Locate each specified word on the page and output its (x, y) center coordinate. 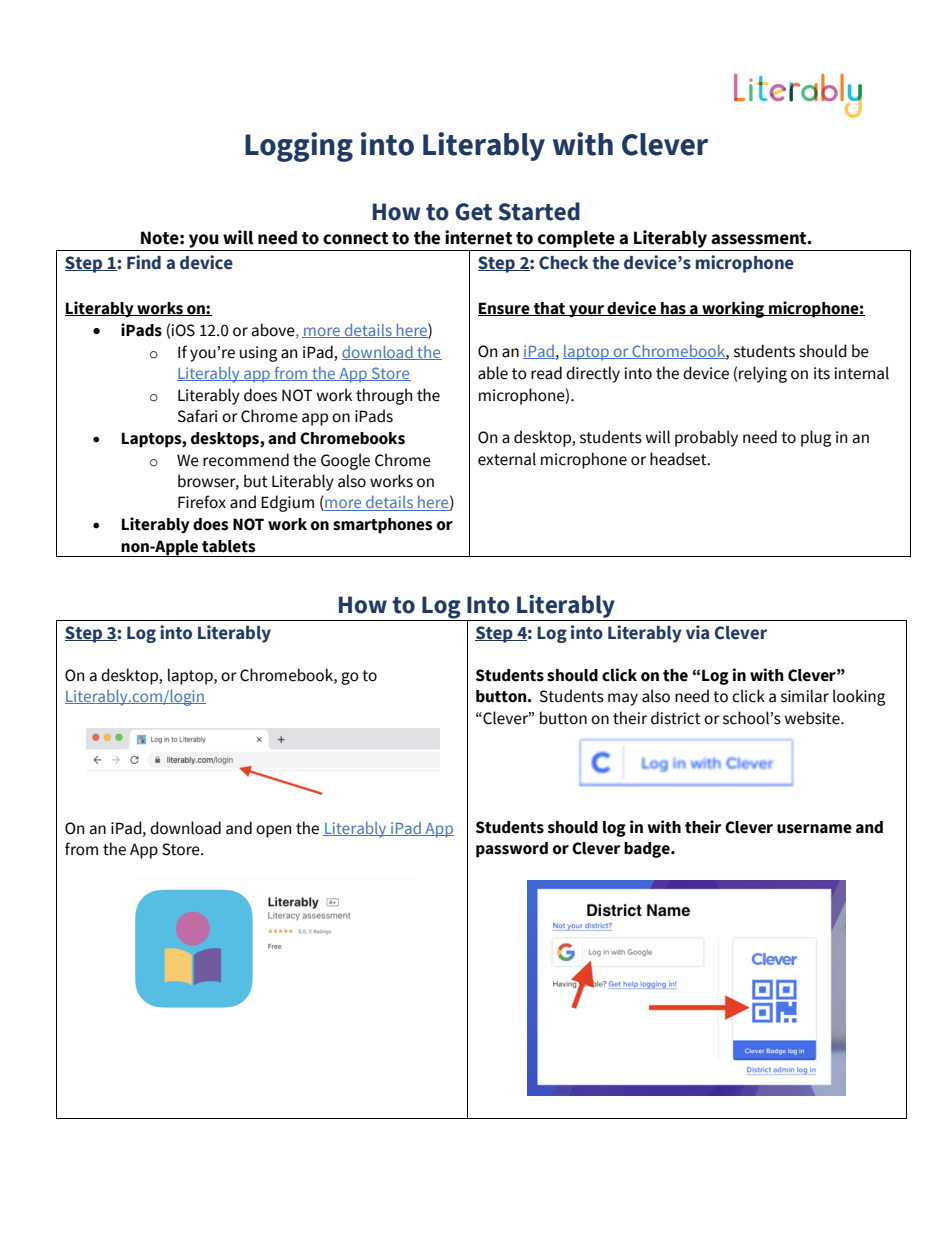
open (273, 831)
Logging (299, 147)
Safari (197, 416)
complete (576, 239)
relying (763, 374)
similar (805, 696)
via (697, 632)
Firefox (202, 502)
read (546, 373)
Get (473, 212)
